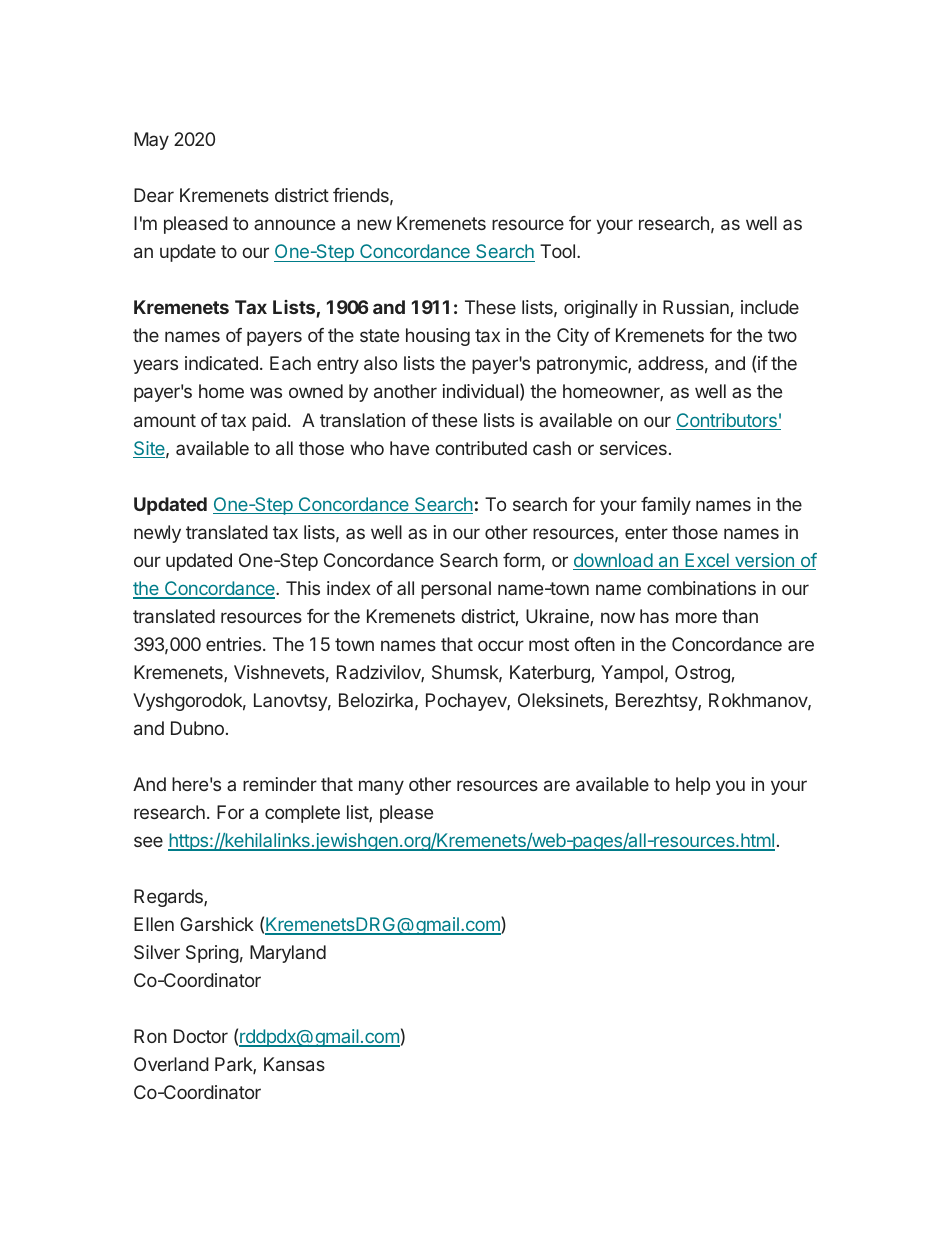 Image resolution: width=952 pixels, height=1233 pixels. Describe the element at coordinates (221, 363) in the screenshot. I see `indicated` at that location.
